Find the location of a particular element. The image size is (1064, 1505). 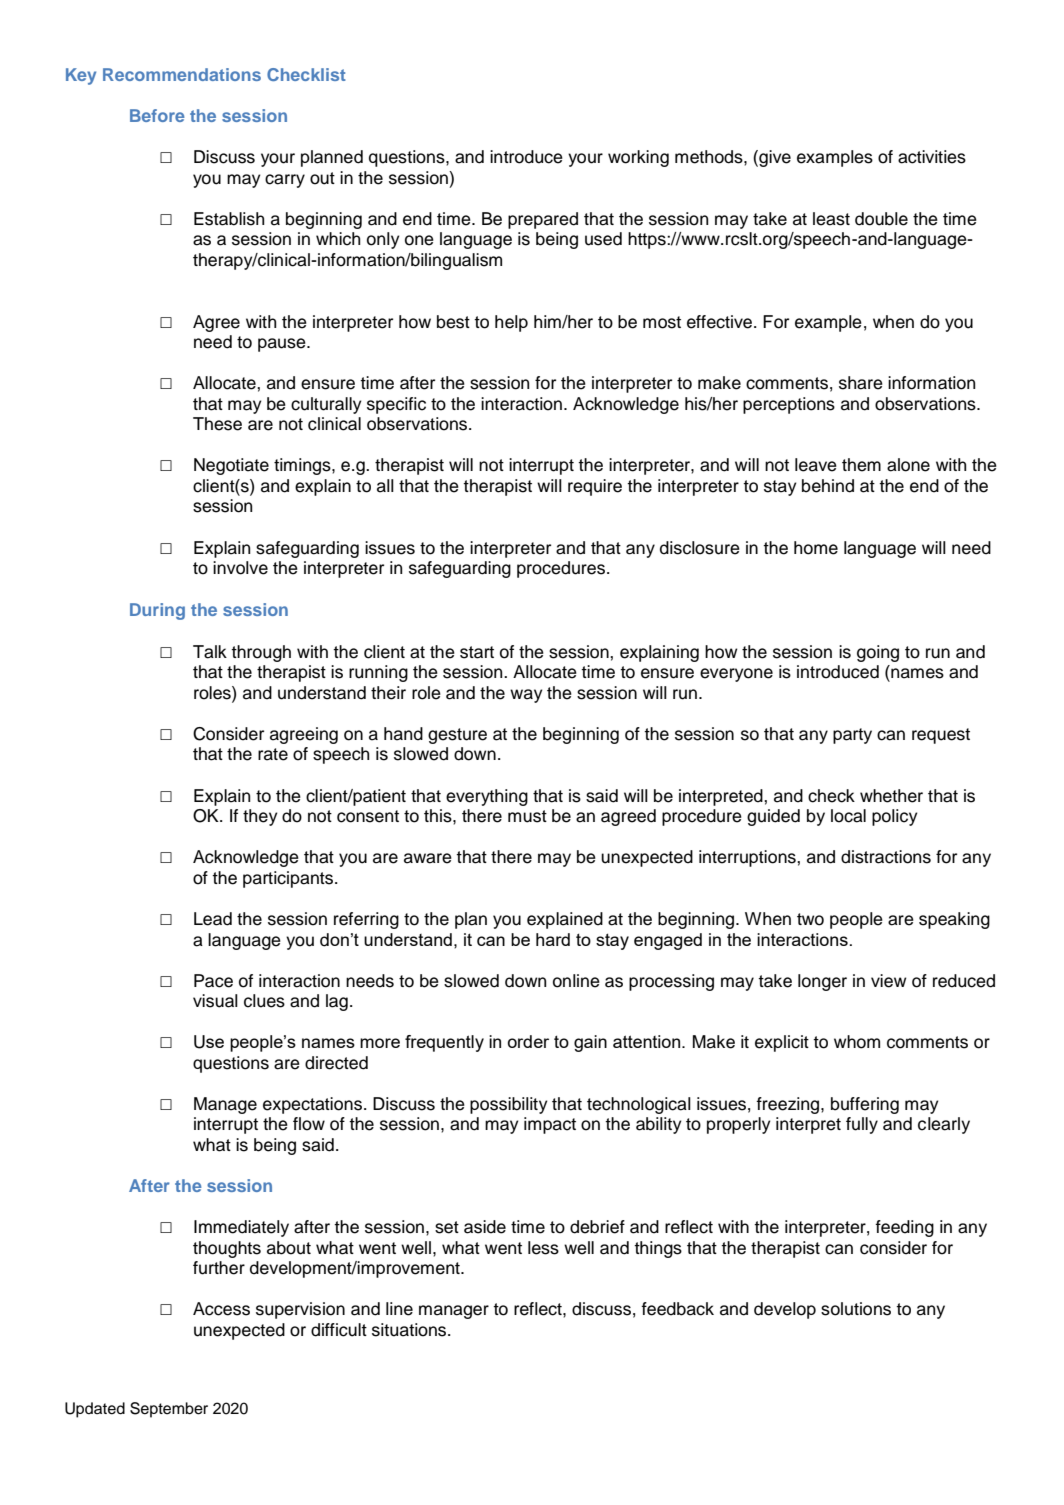

party is located at coordinates (852, 736).
